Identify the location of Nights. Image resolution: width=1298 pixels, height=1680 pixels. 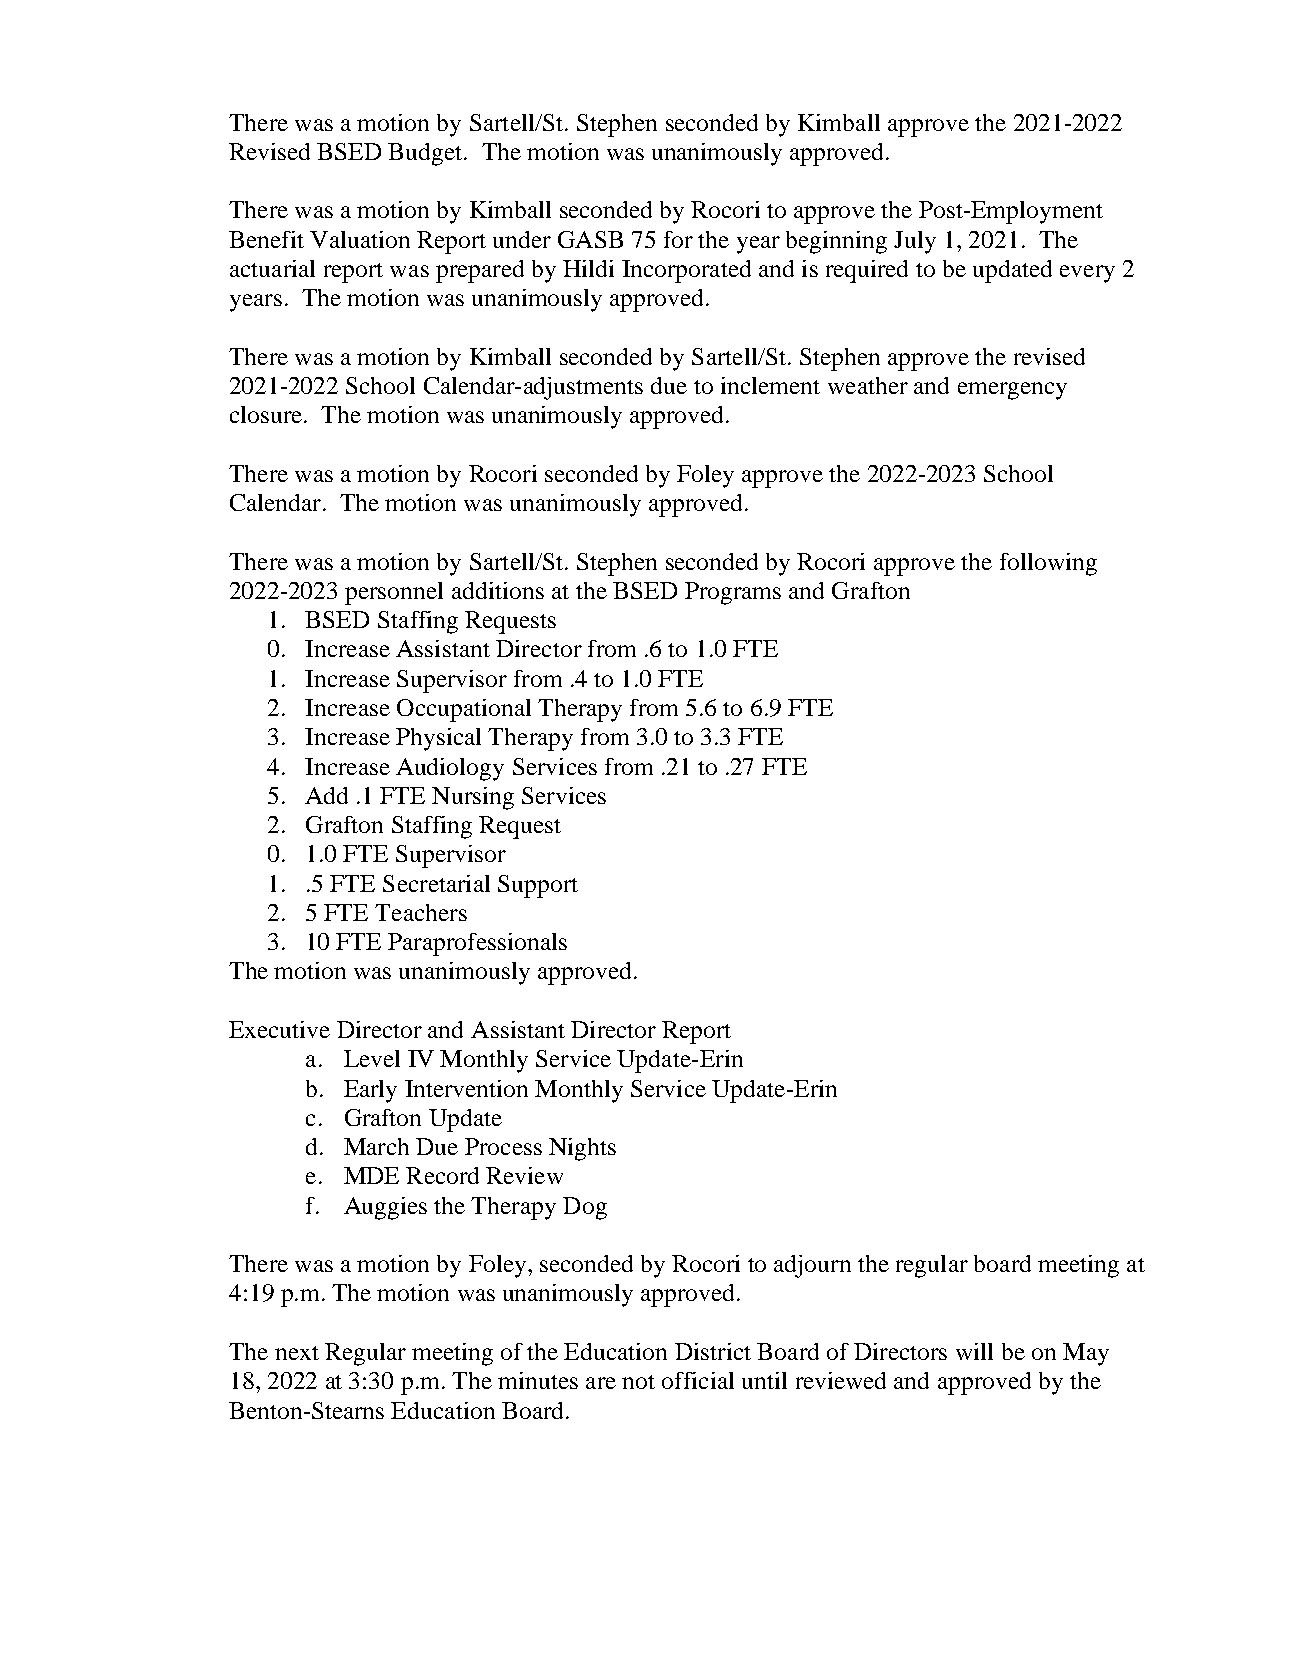
(582, 1149).
